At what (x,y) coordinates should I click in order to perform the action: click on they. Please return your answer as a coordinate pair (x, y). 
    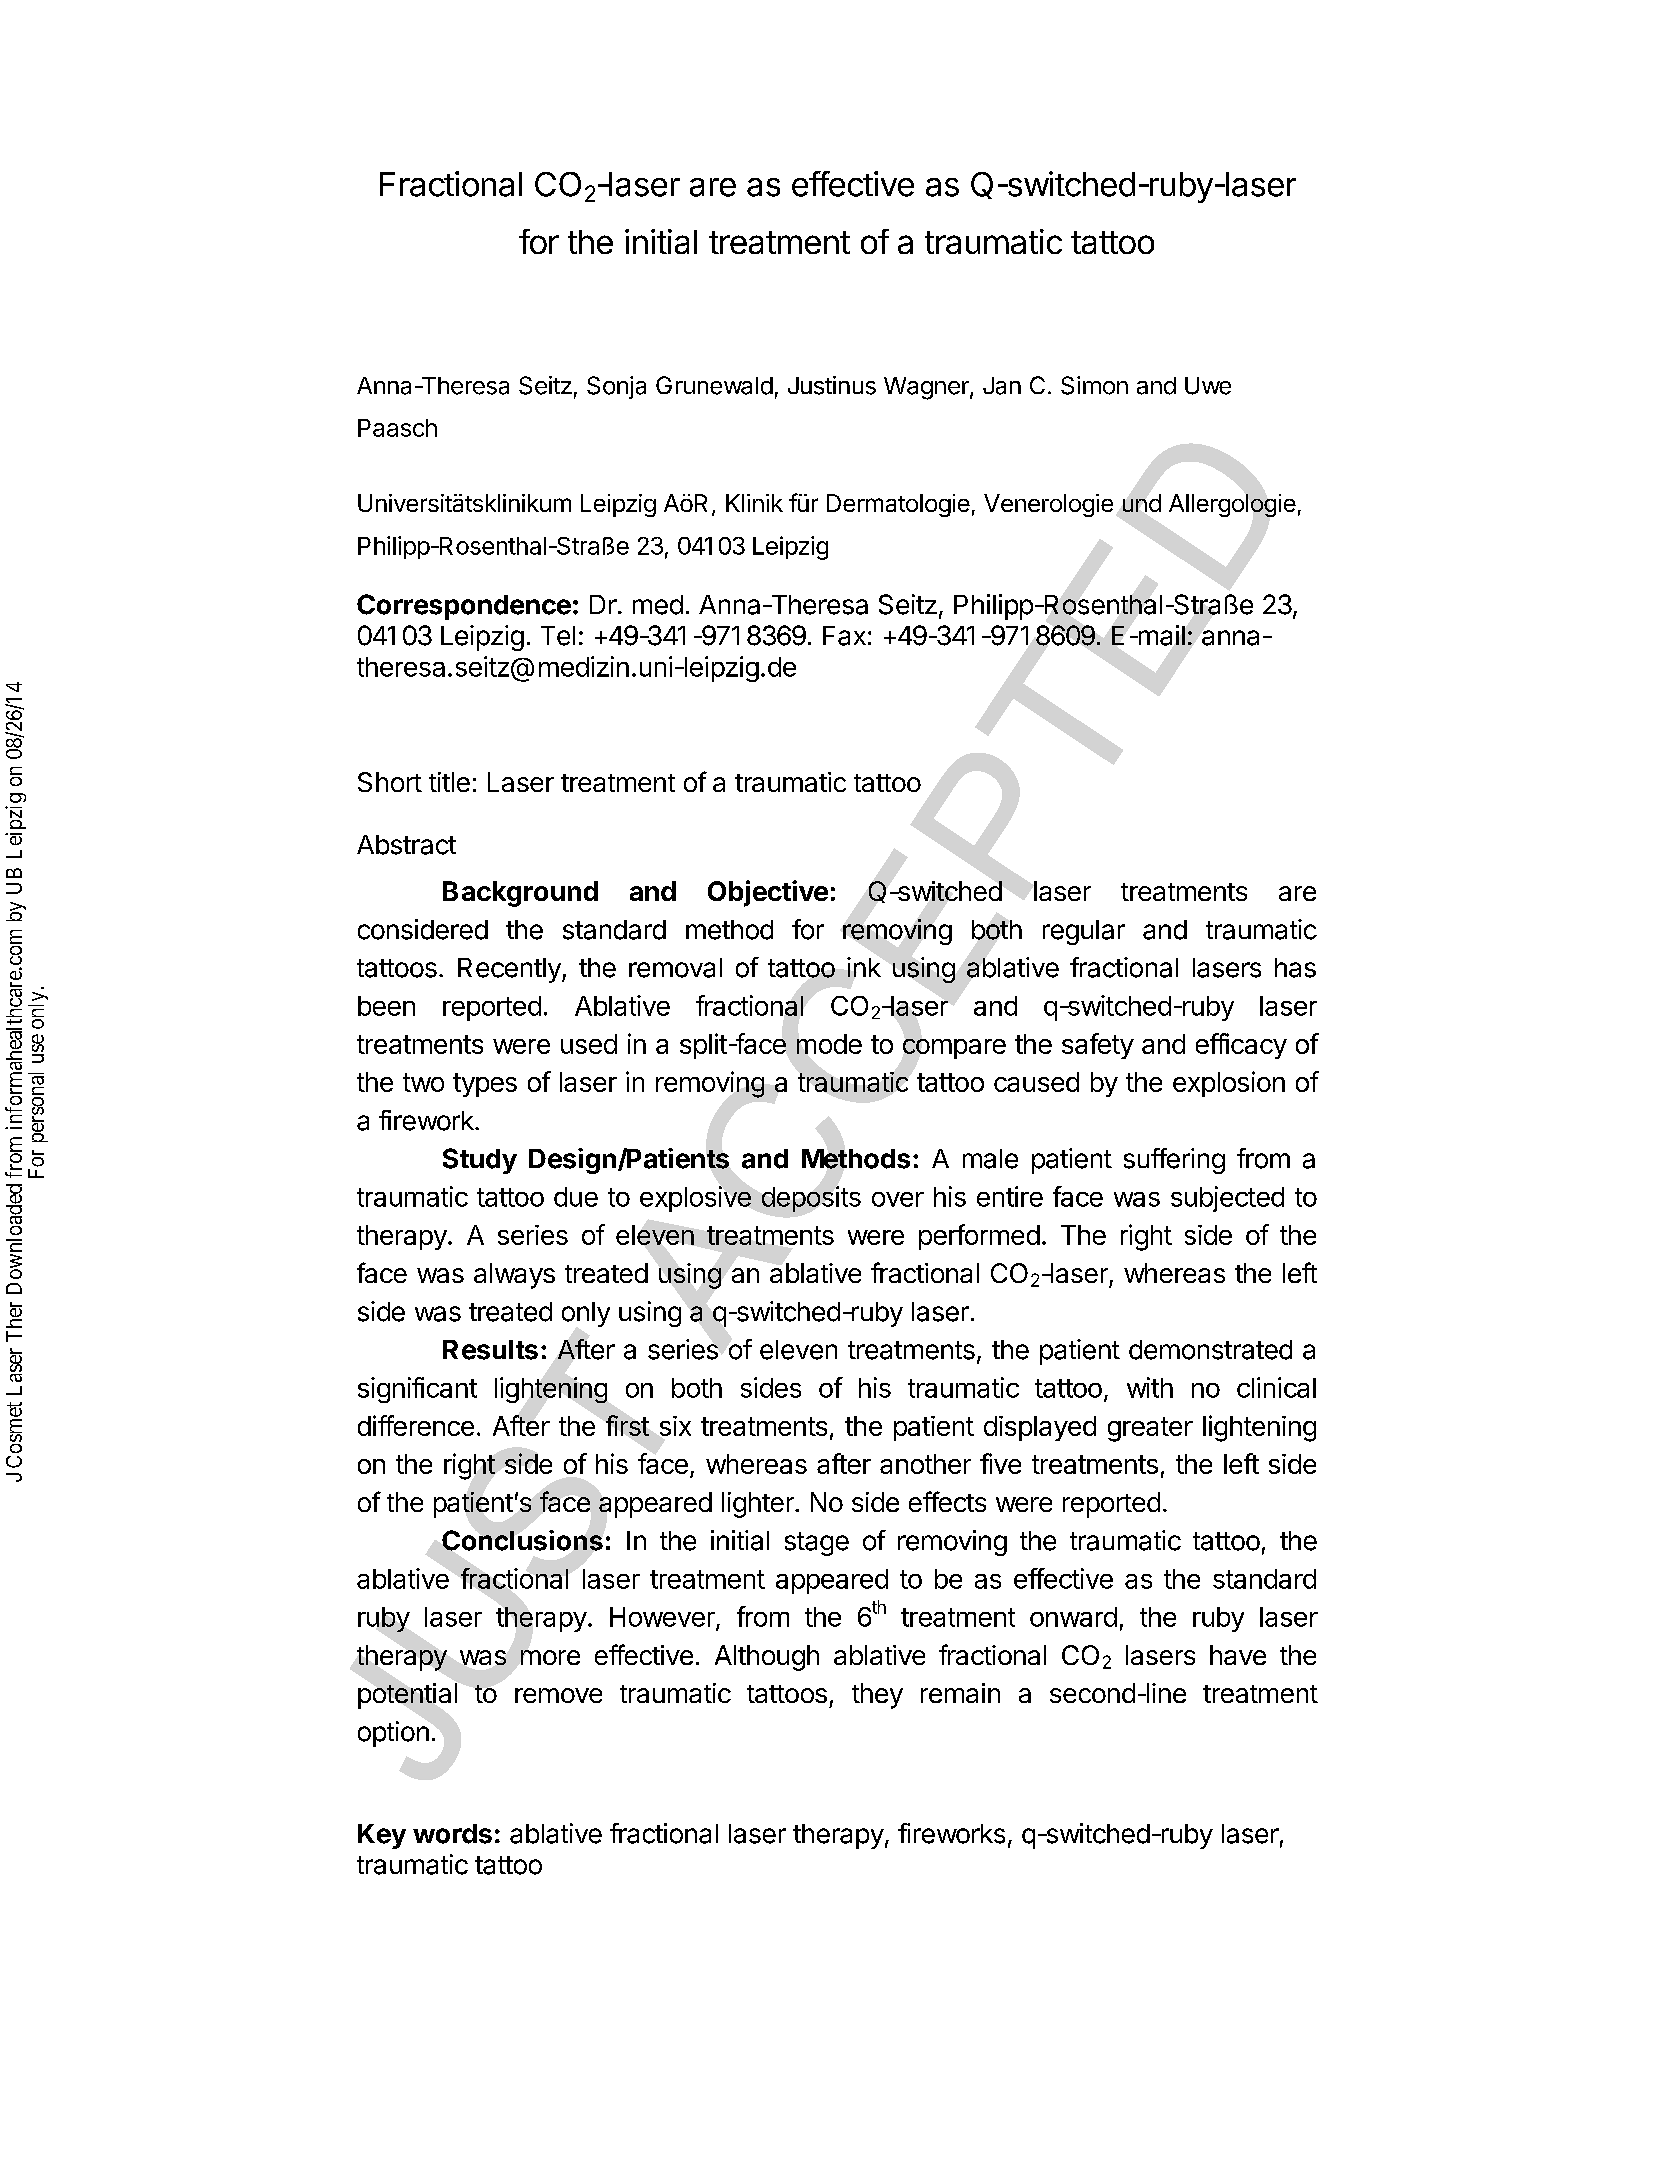
    Looking at the image, I should click on (877, 1696).
